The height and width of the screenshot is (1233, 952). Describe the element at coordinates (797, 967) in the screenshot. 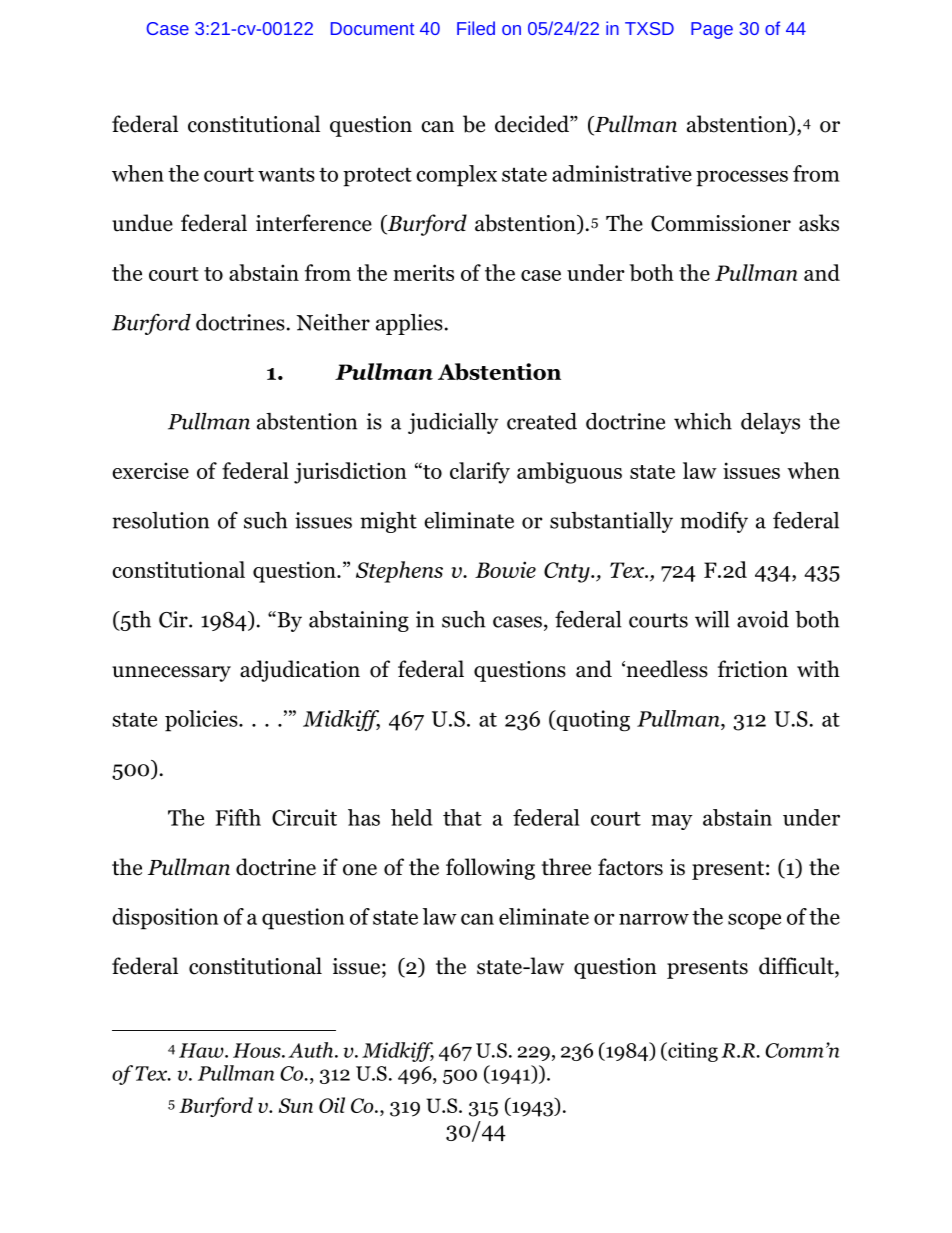

I see `difficult` at that location.
